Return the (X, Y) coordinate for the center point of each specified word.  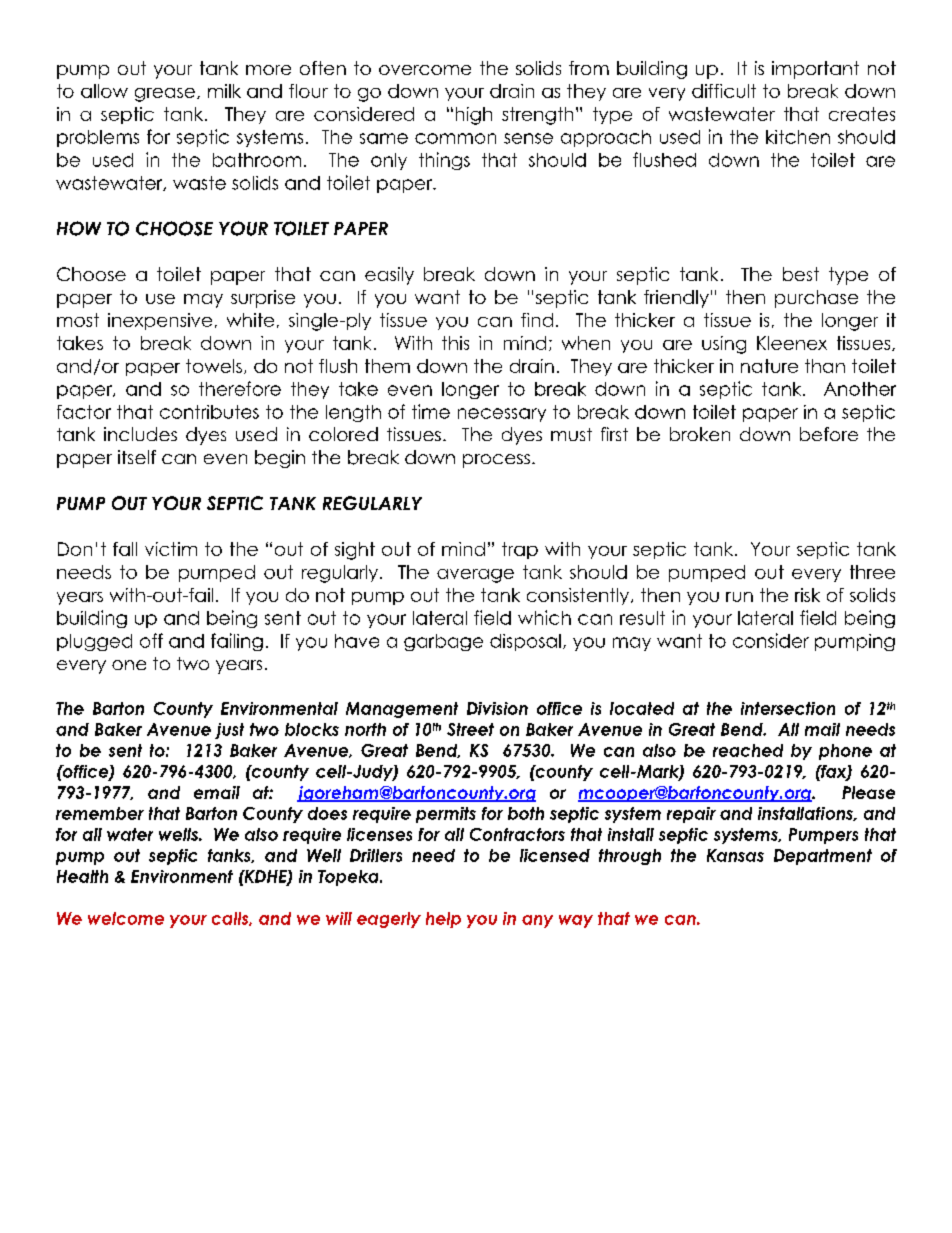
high (474, 116)
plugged (94, 642)
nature (769, 366)
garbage (443, 642)
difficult (724, 91)
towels (214, 366)
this (455, 343)
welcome (126, 918)
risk (807, 595)
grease (166, 95)
